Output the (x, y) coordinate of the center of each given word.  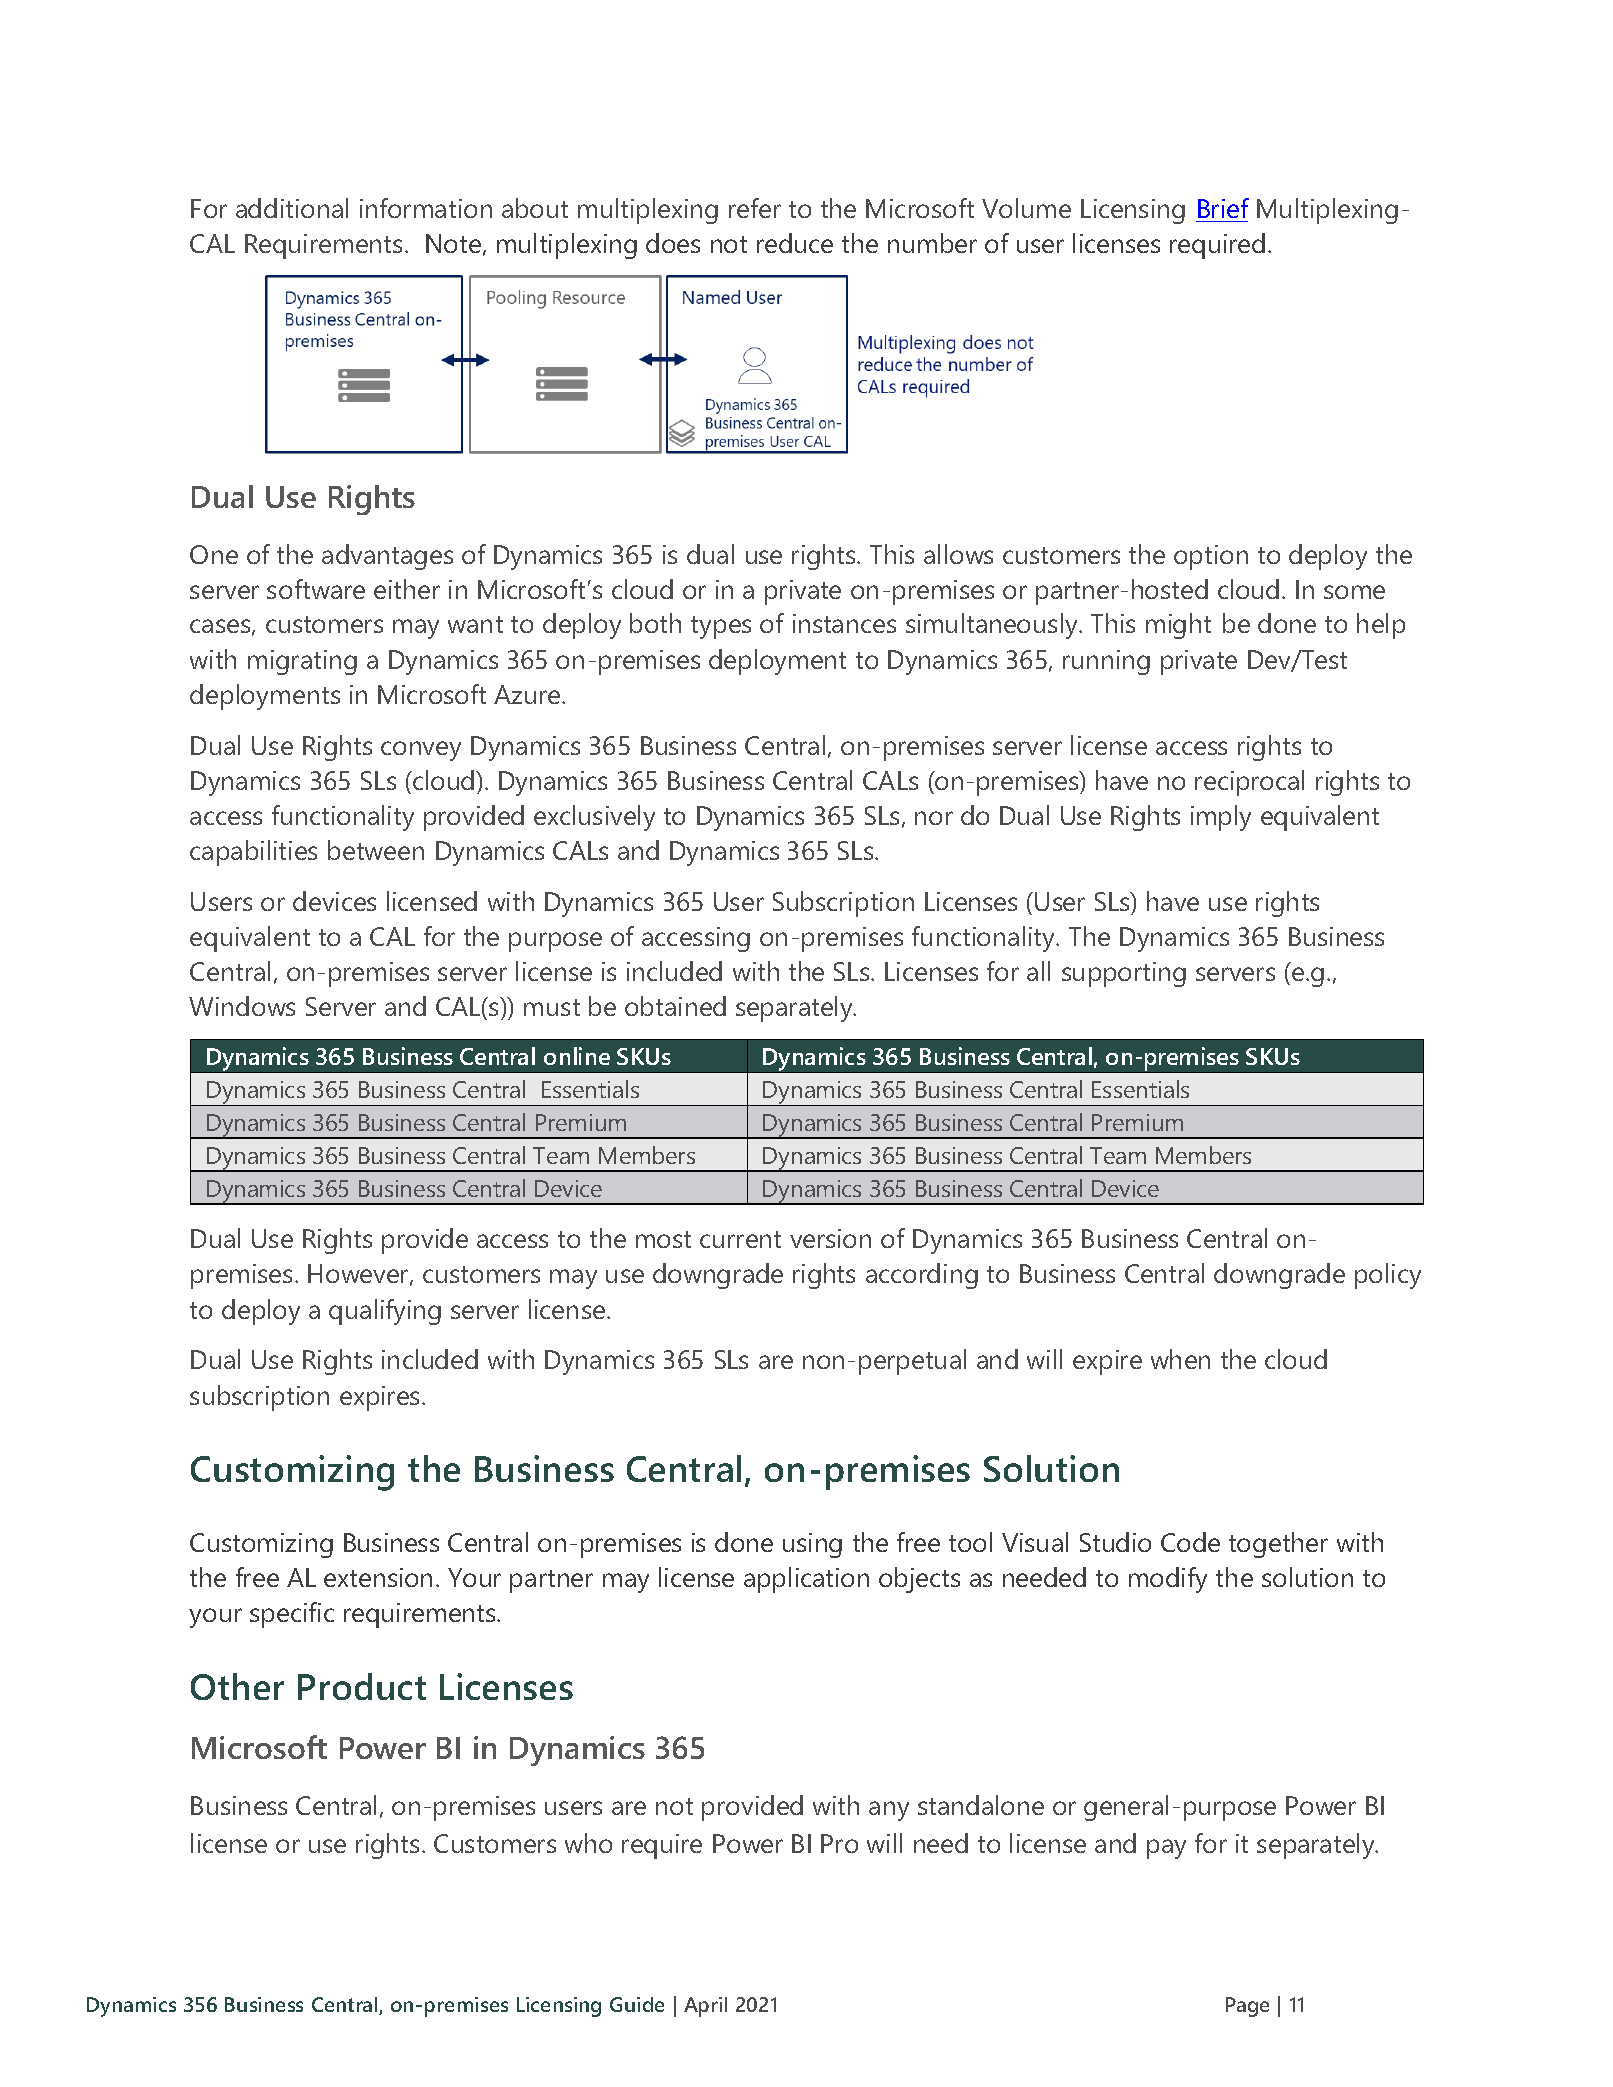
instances (844, 623)
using (812, 1545)
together (1278, 1545)
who (588, 1843)
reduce (795, 243)
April (705, 2007)
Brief (1223, 208)
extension (378, 1577)
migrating (302, 662)
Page (1247, 2007)
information (426, 208)
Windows (242, 1006)
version (830, 1238)
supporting (1124, 974)
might (1178, 626)
